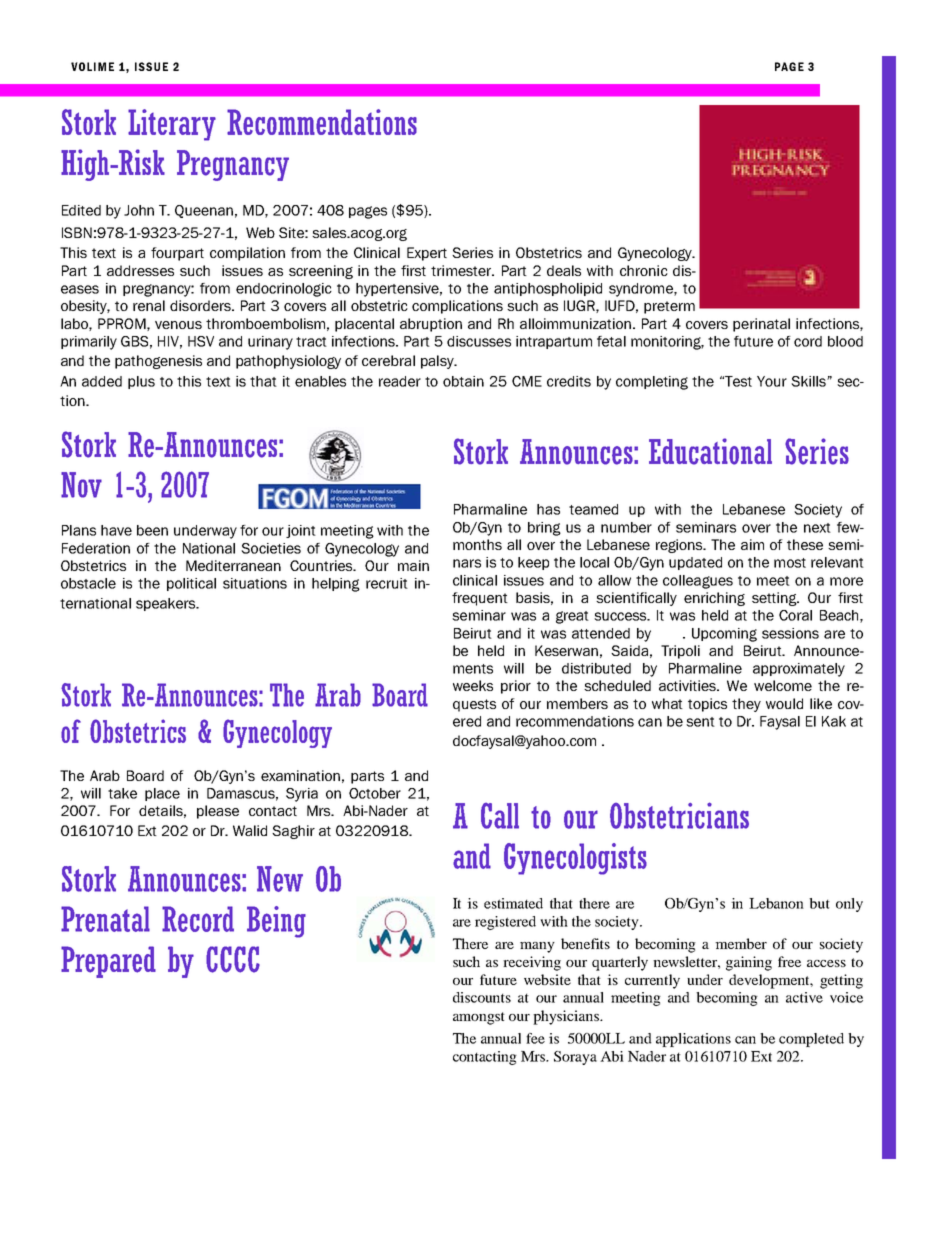 The width and height of the document is (952, 1233). Describe the element at coordinates (108, 962) in the document. I see `Prepared` at that location.
